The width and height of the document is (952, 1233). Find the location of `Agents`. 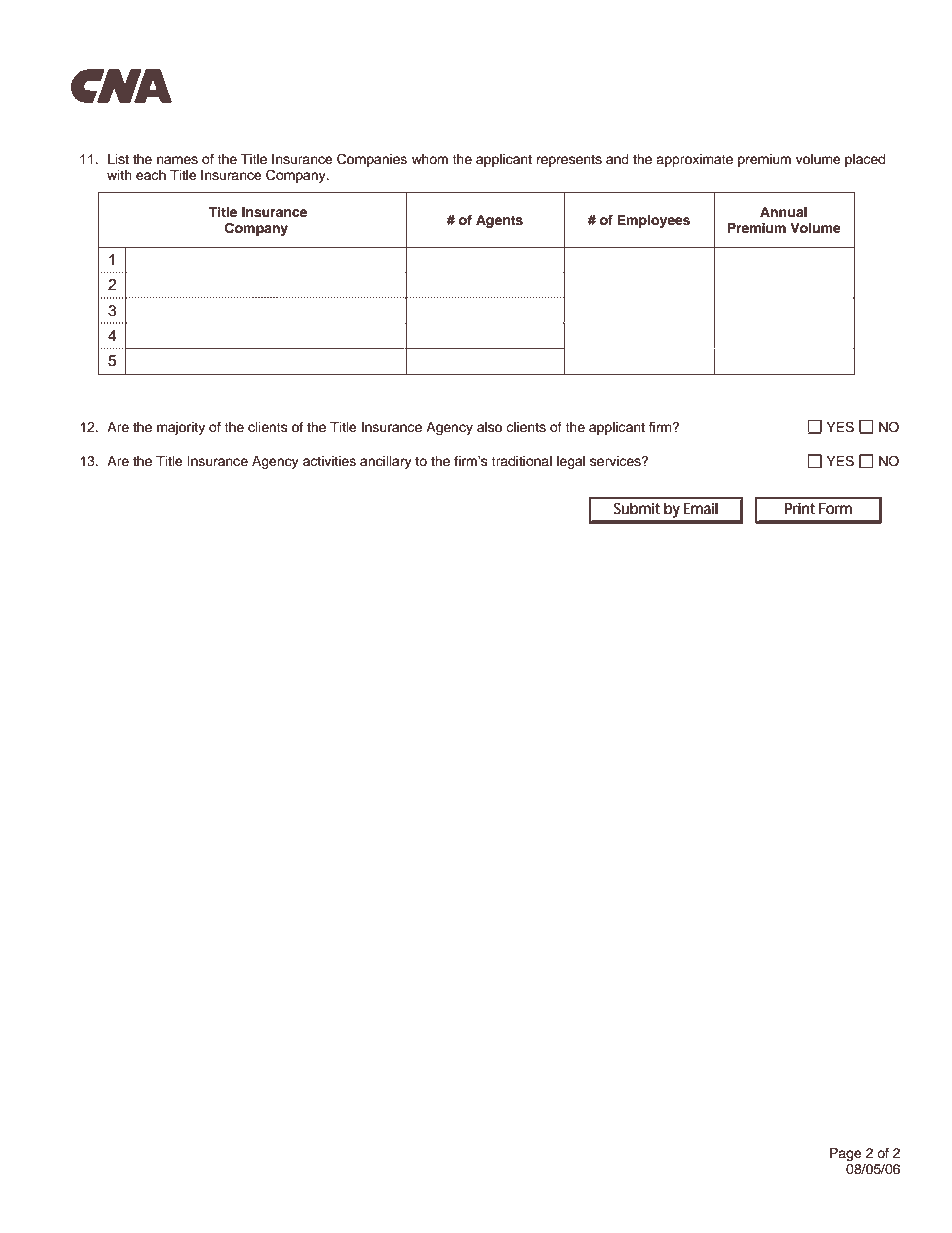

Agents is located at coordinates (499, 221).
